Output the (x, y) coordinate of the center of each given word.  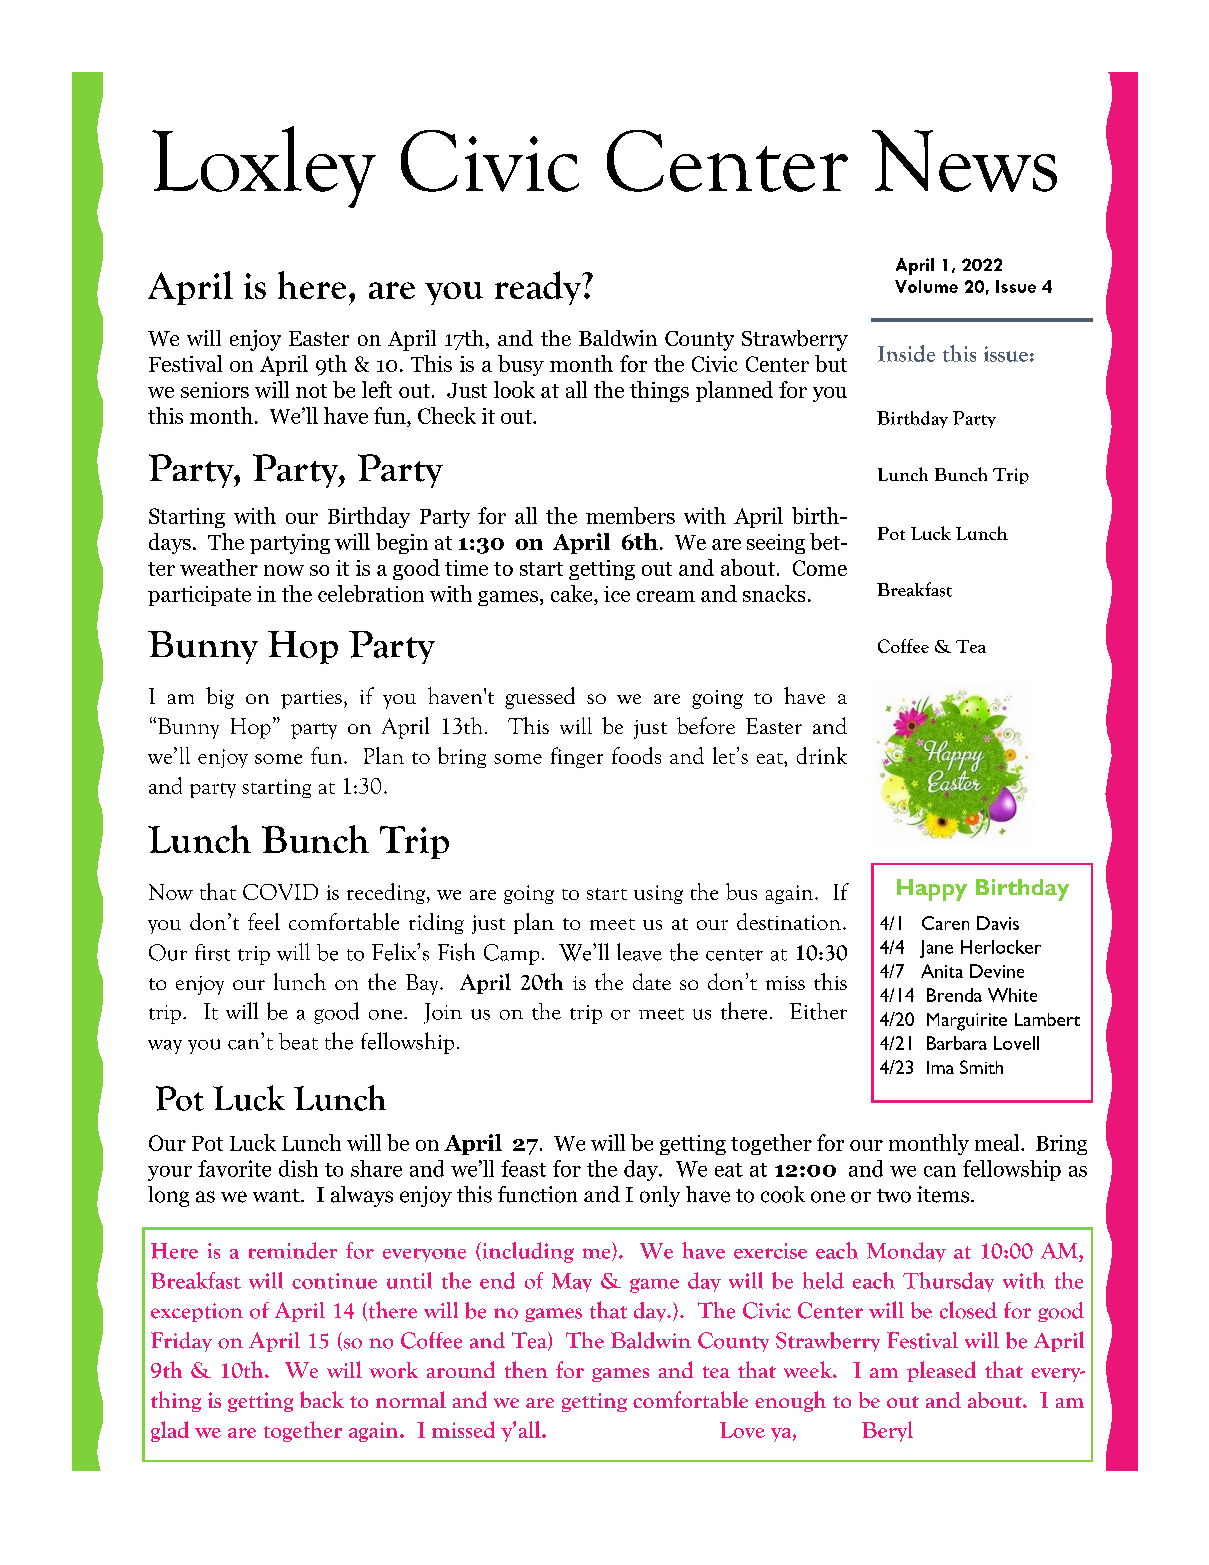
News (964, 161)
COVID (280, 892)
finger (577, 757)
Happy (932, 890)
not (311, 391)
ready (539, 288)
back (322, 1399)
